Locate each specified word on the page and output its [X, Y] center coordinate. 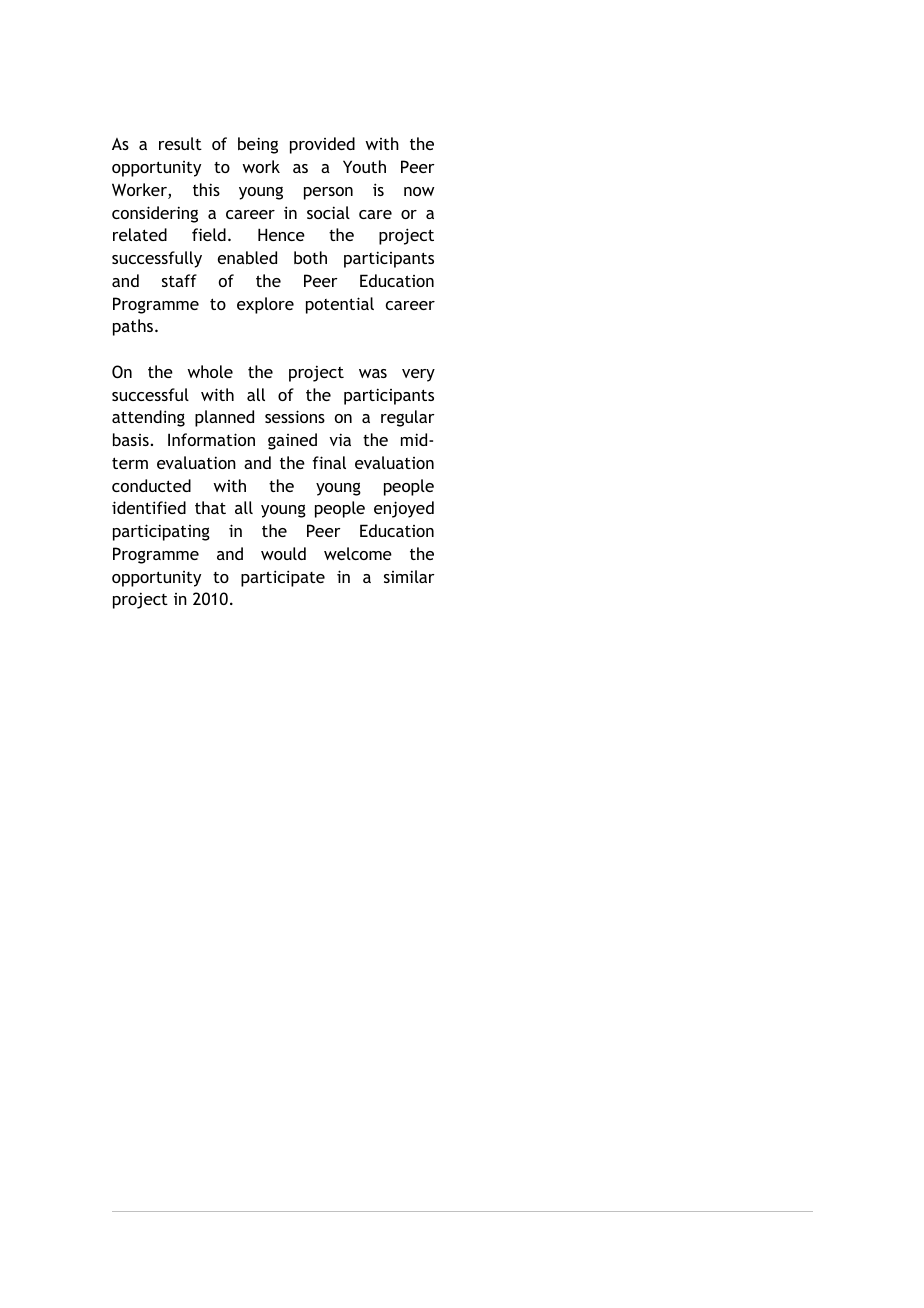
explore [265, 305]
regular [408, 418]
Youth [364, 166]
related [140, 234]
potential [340, 305]
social [328, 212]
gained [292, 441]
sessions [295, 416]
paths [133, 327]
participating [161, 532]
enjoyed [404, 509]
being [258, 145]
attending [148, 418]
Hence [281, 234]
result [180, 143]
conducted [151, 485]
